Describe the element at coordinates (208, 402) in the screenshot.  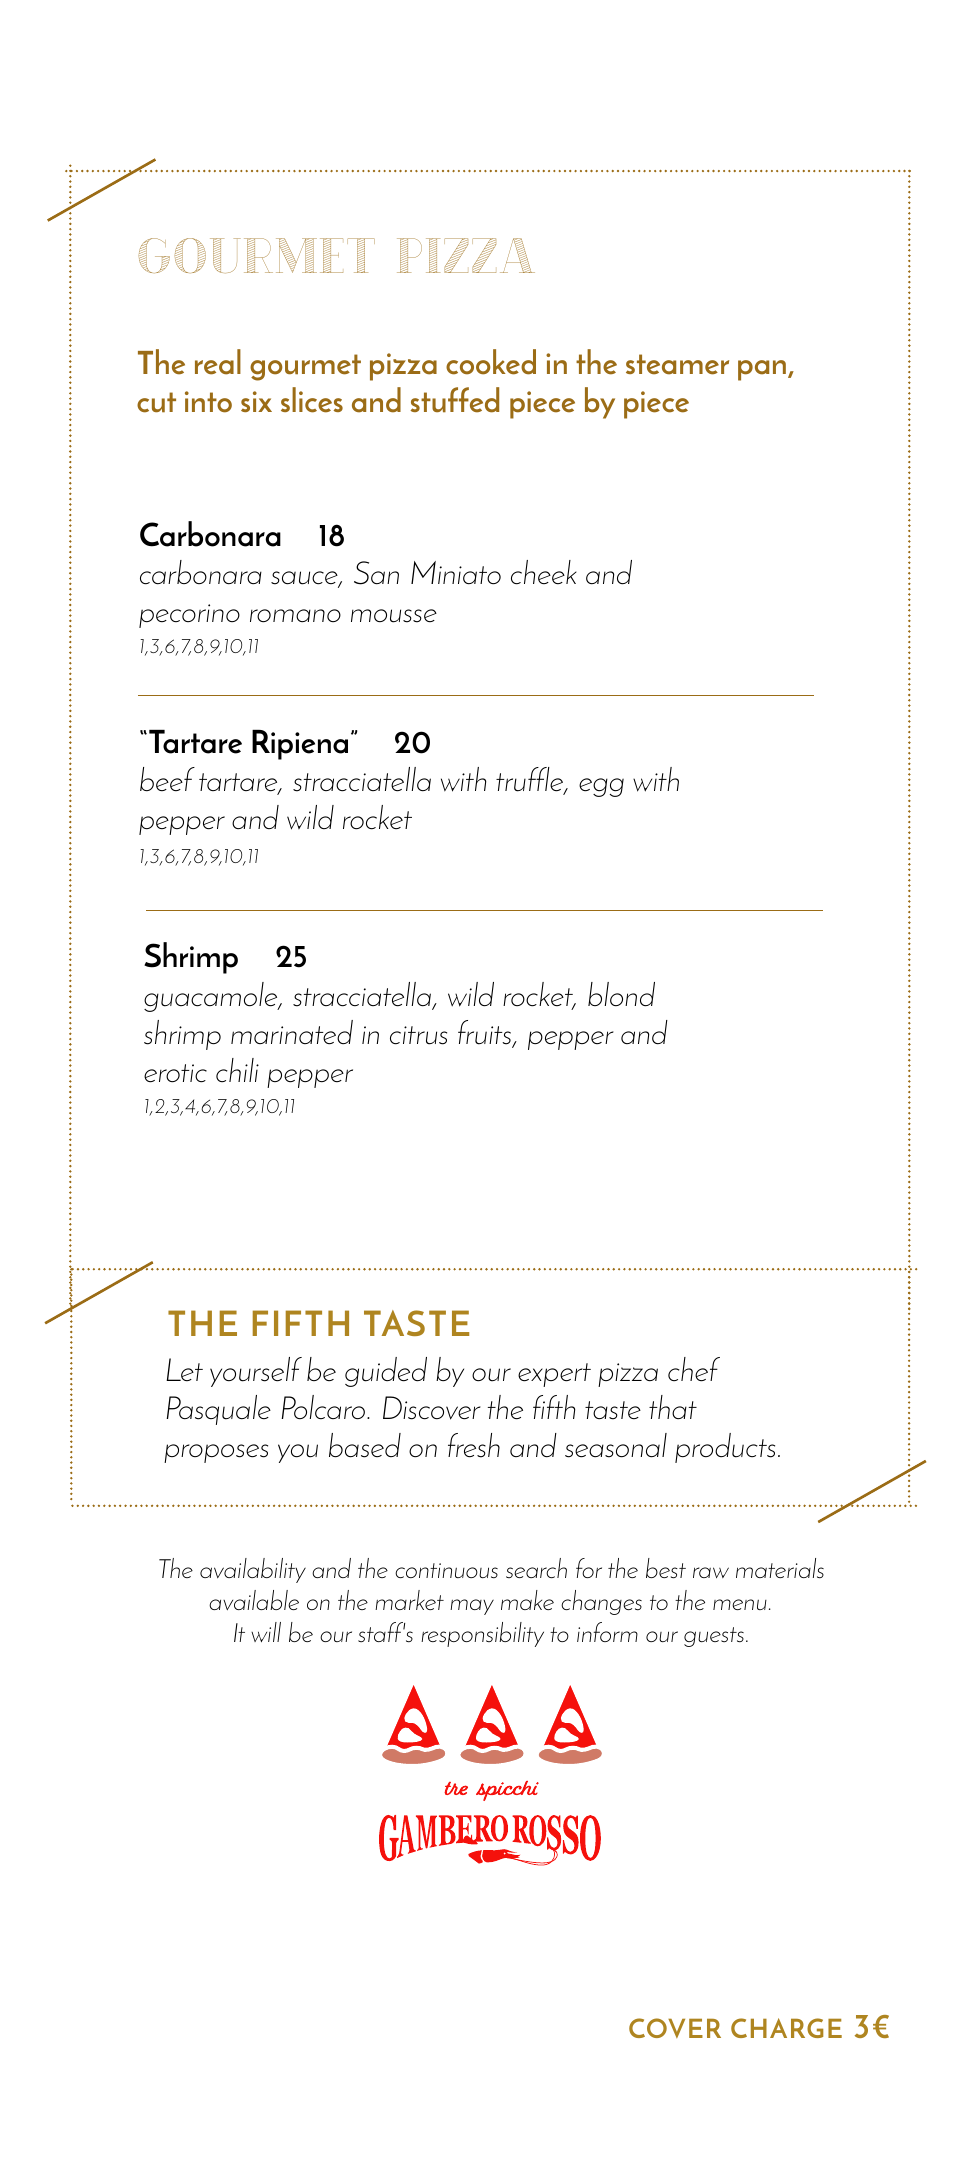
I see `into` at that location.
